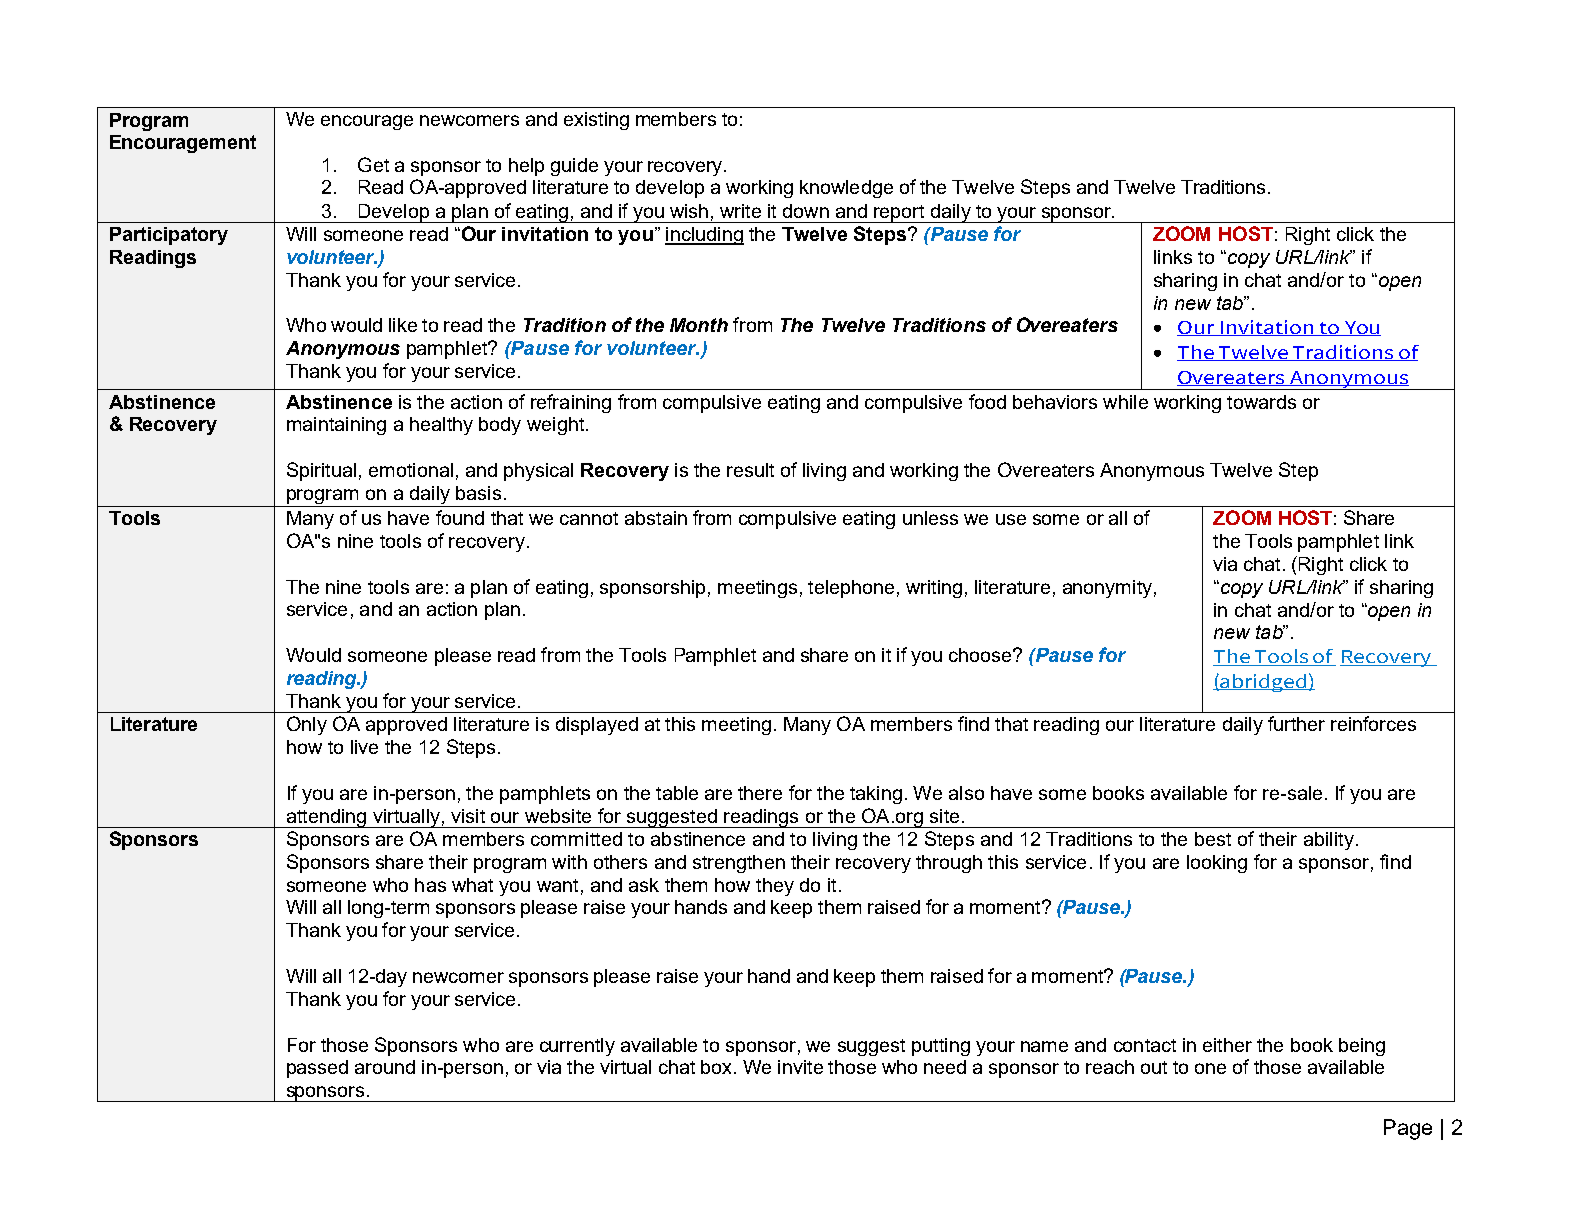  I want to click on passed, so click(317, 1069).
